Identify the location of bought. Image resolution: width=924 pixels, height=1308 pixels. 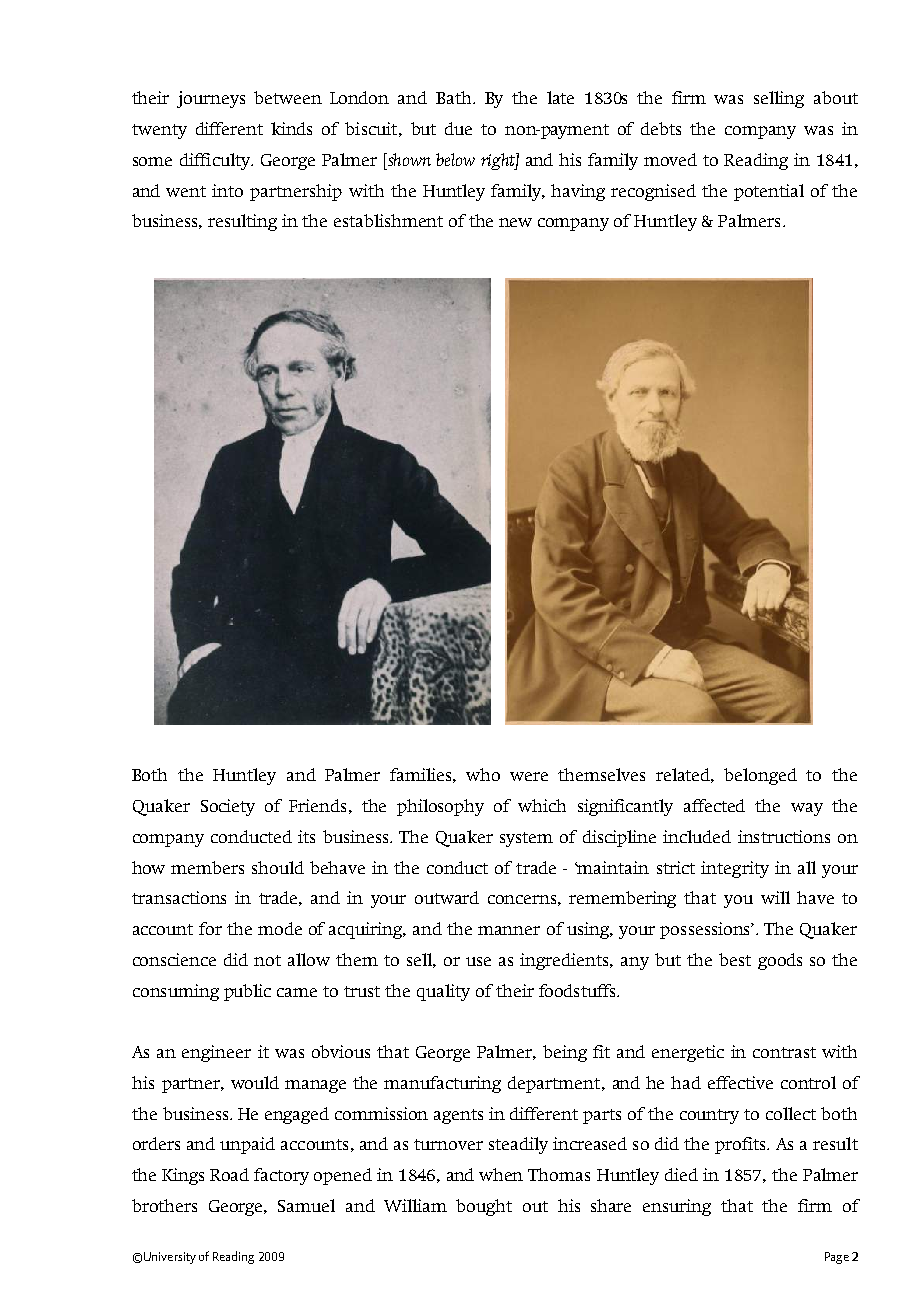
(484, 1207).
